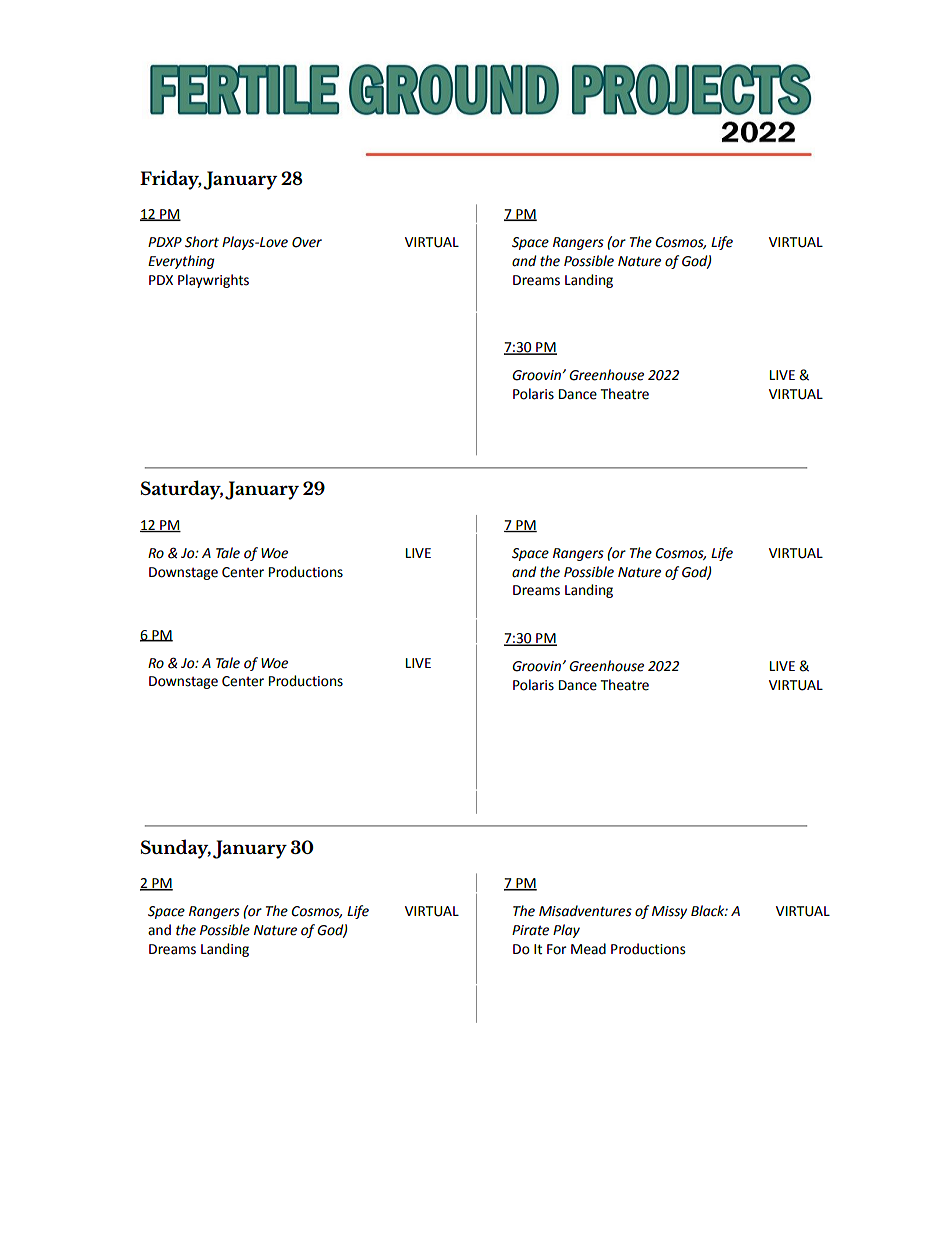  I want to click on Over, so click(307, 242).
